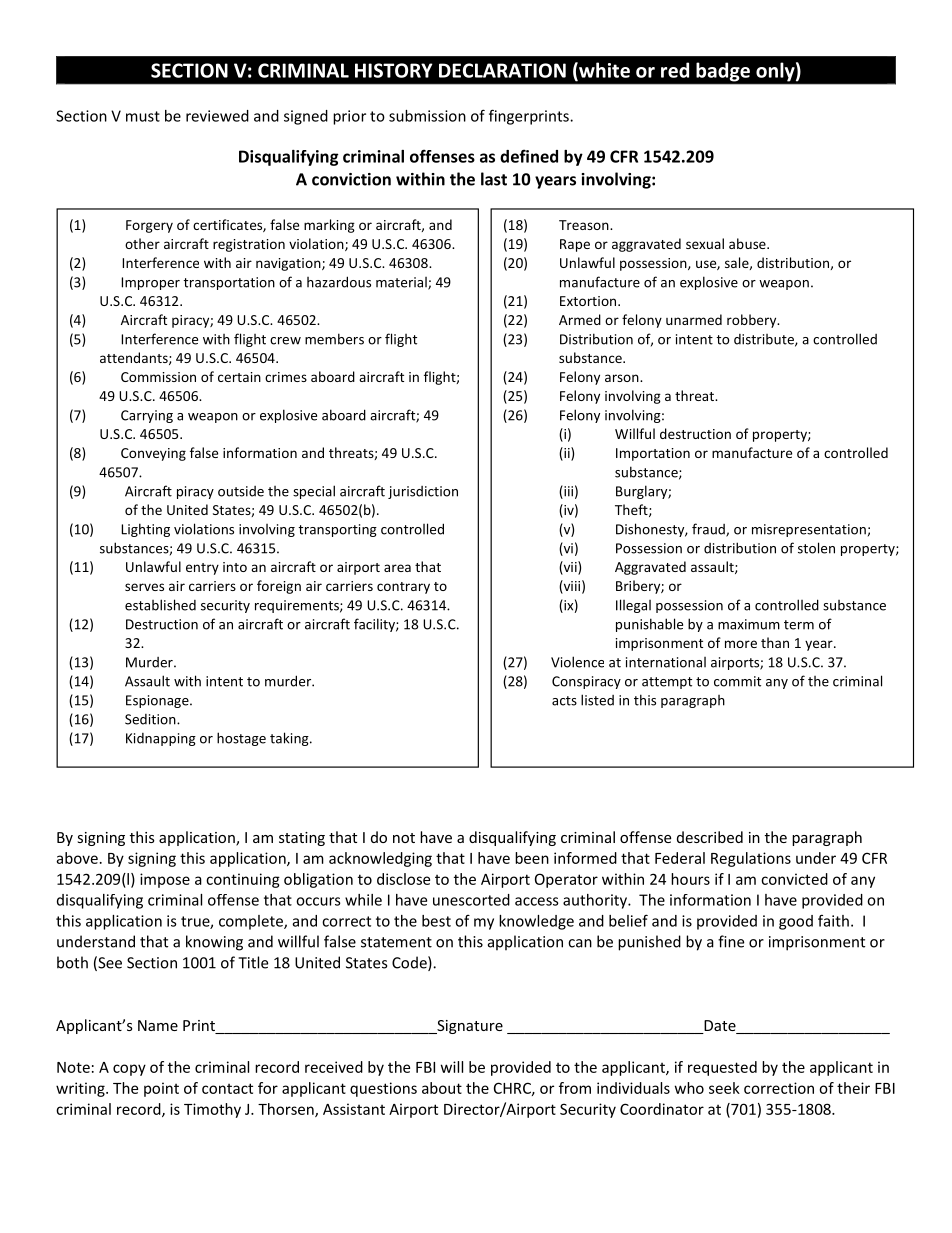 The height and width of the page is (1233, 952). What do you see at coordinates (675, 70) in the page?
I see `red` at bounding box center [675, 70].
